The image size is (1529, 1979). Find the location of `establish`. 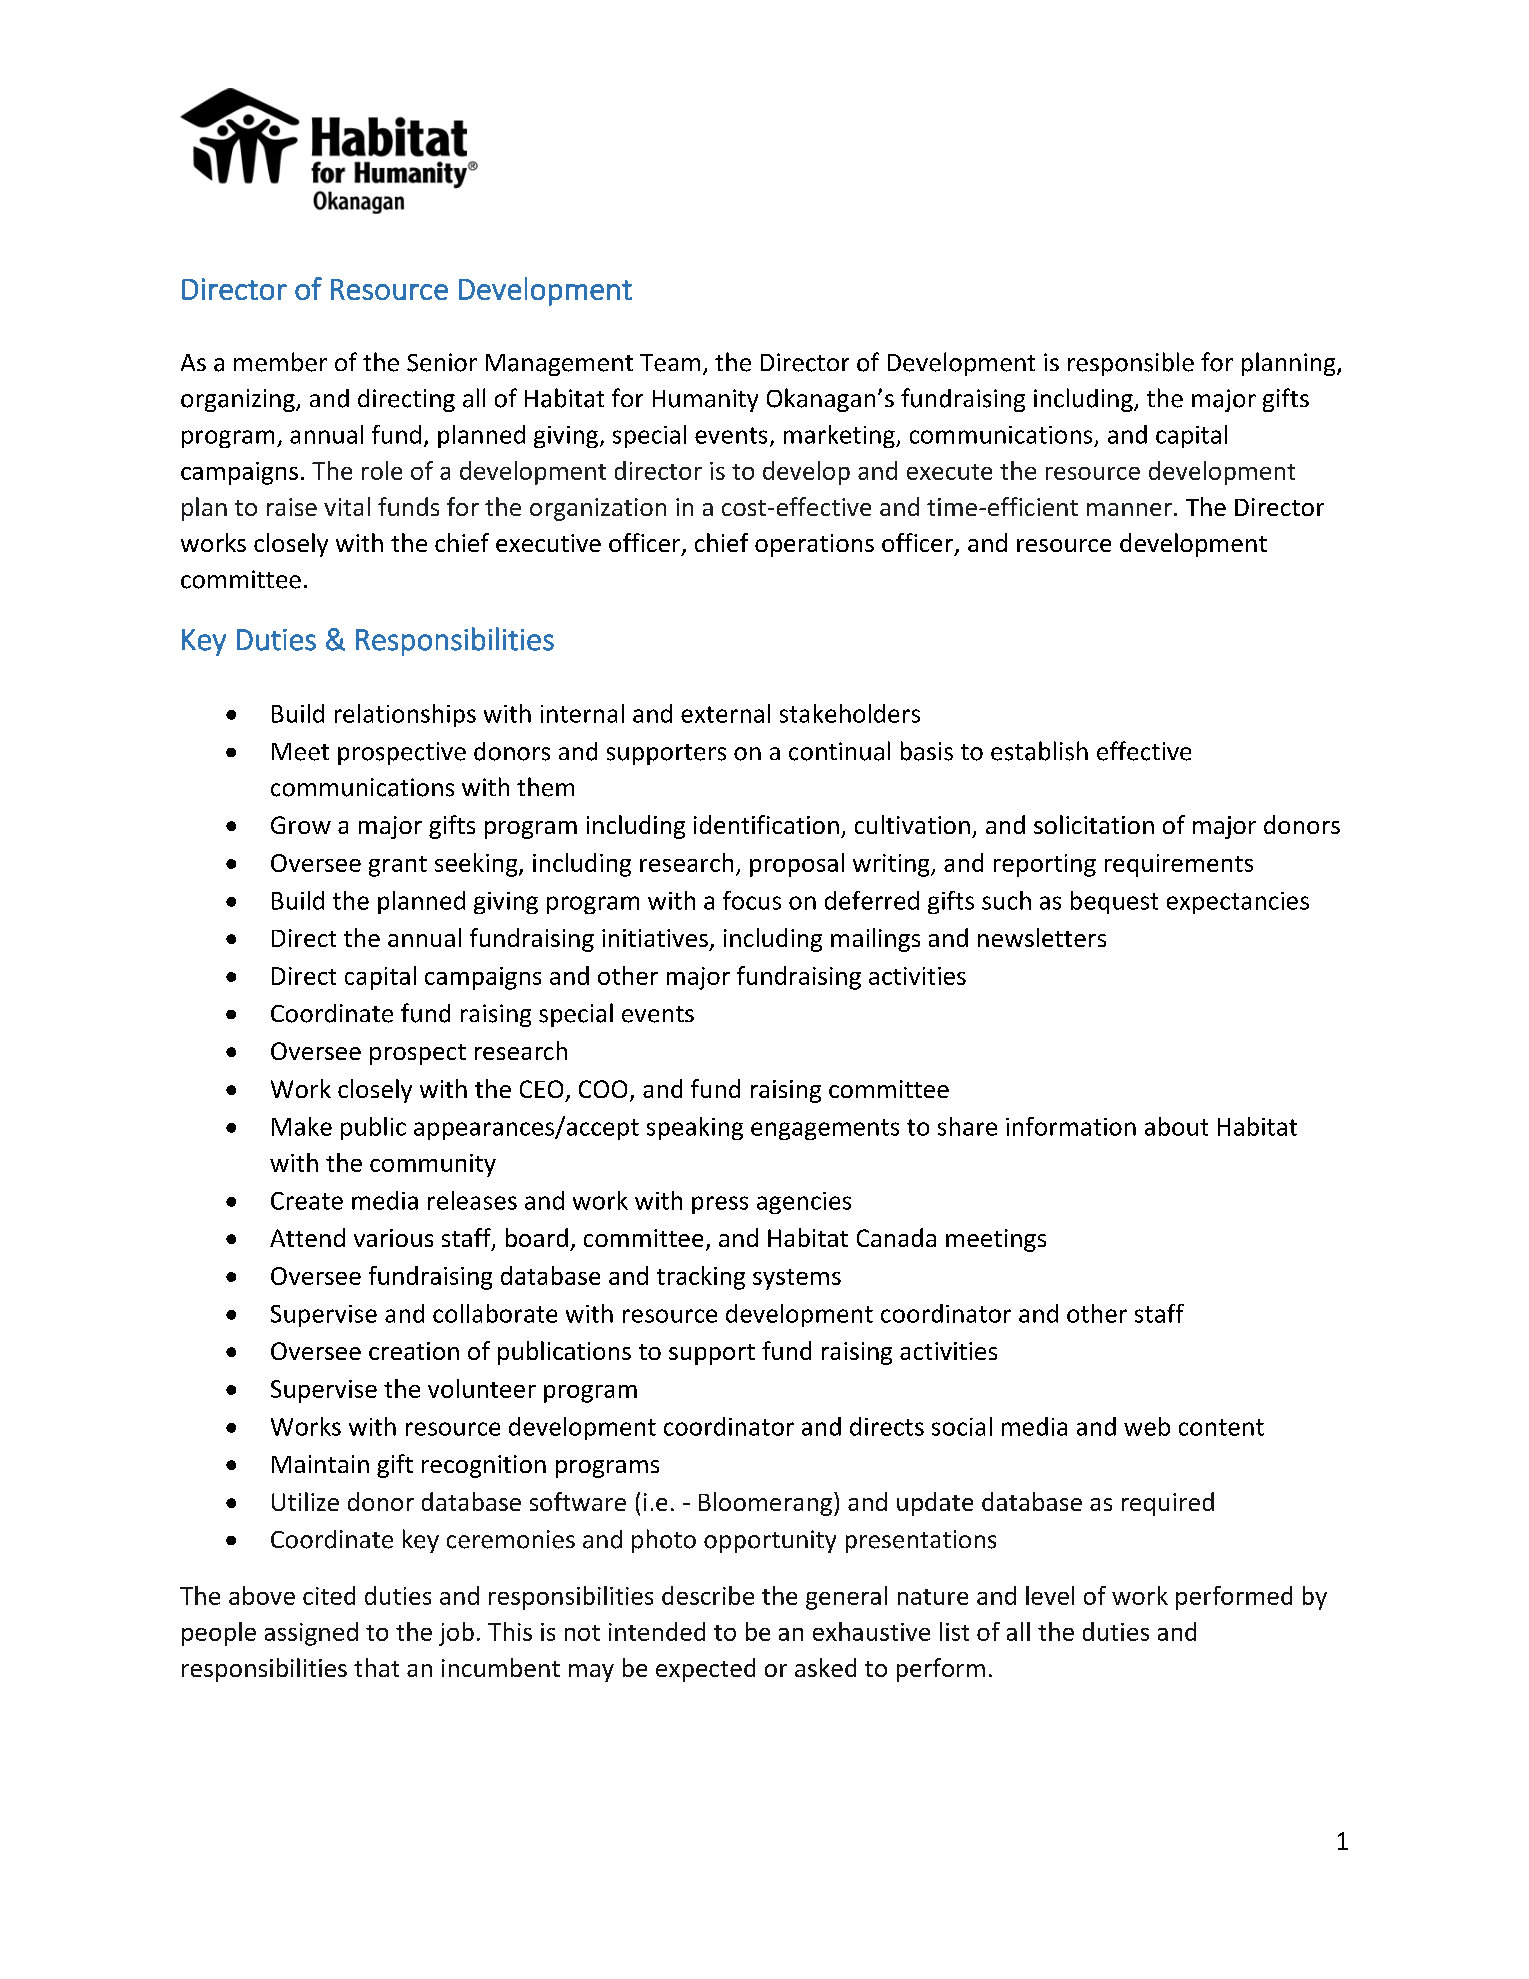

establish is located at coordinates (1039, 751).
